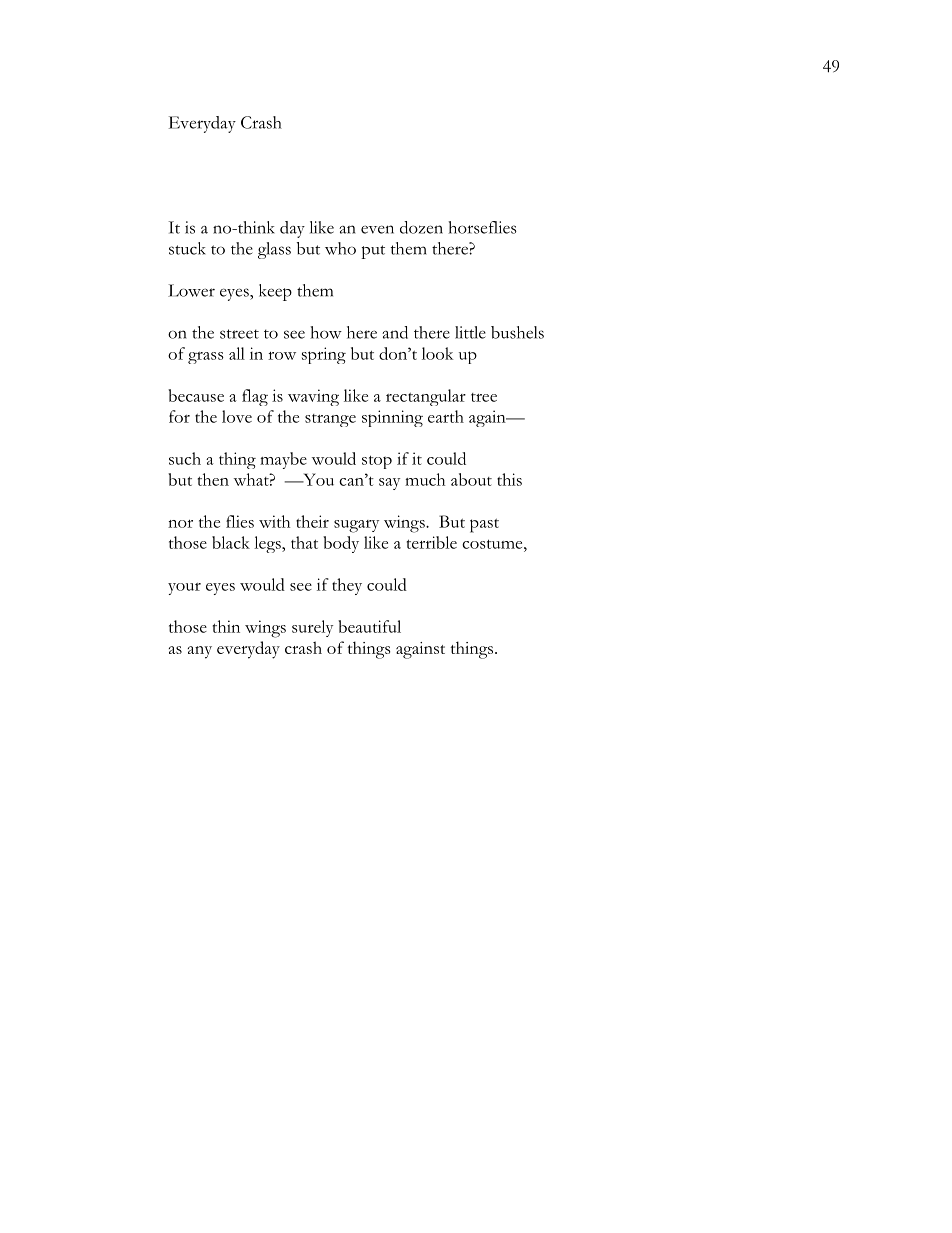 This screenshot has width=952, height=1233. I want to click on earth, so click(446, 416).
